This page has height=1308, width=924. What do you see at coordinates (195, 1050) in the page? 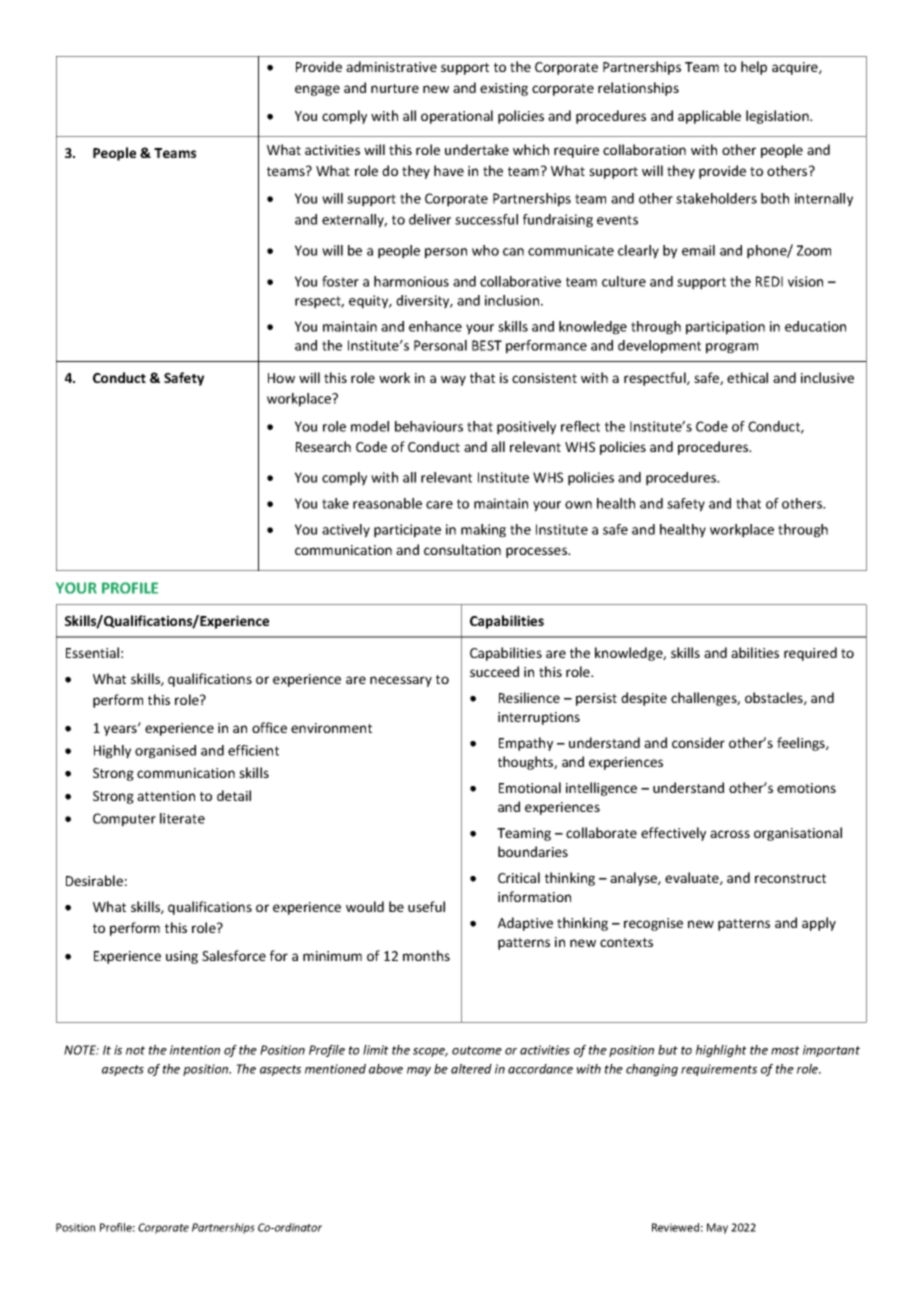
I see `intention` at bounding box center [195, 1050].
